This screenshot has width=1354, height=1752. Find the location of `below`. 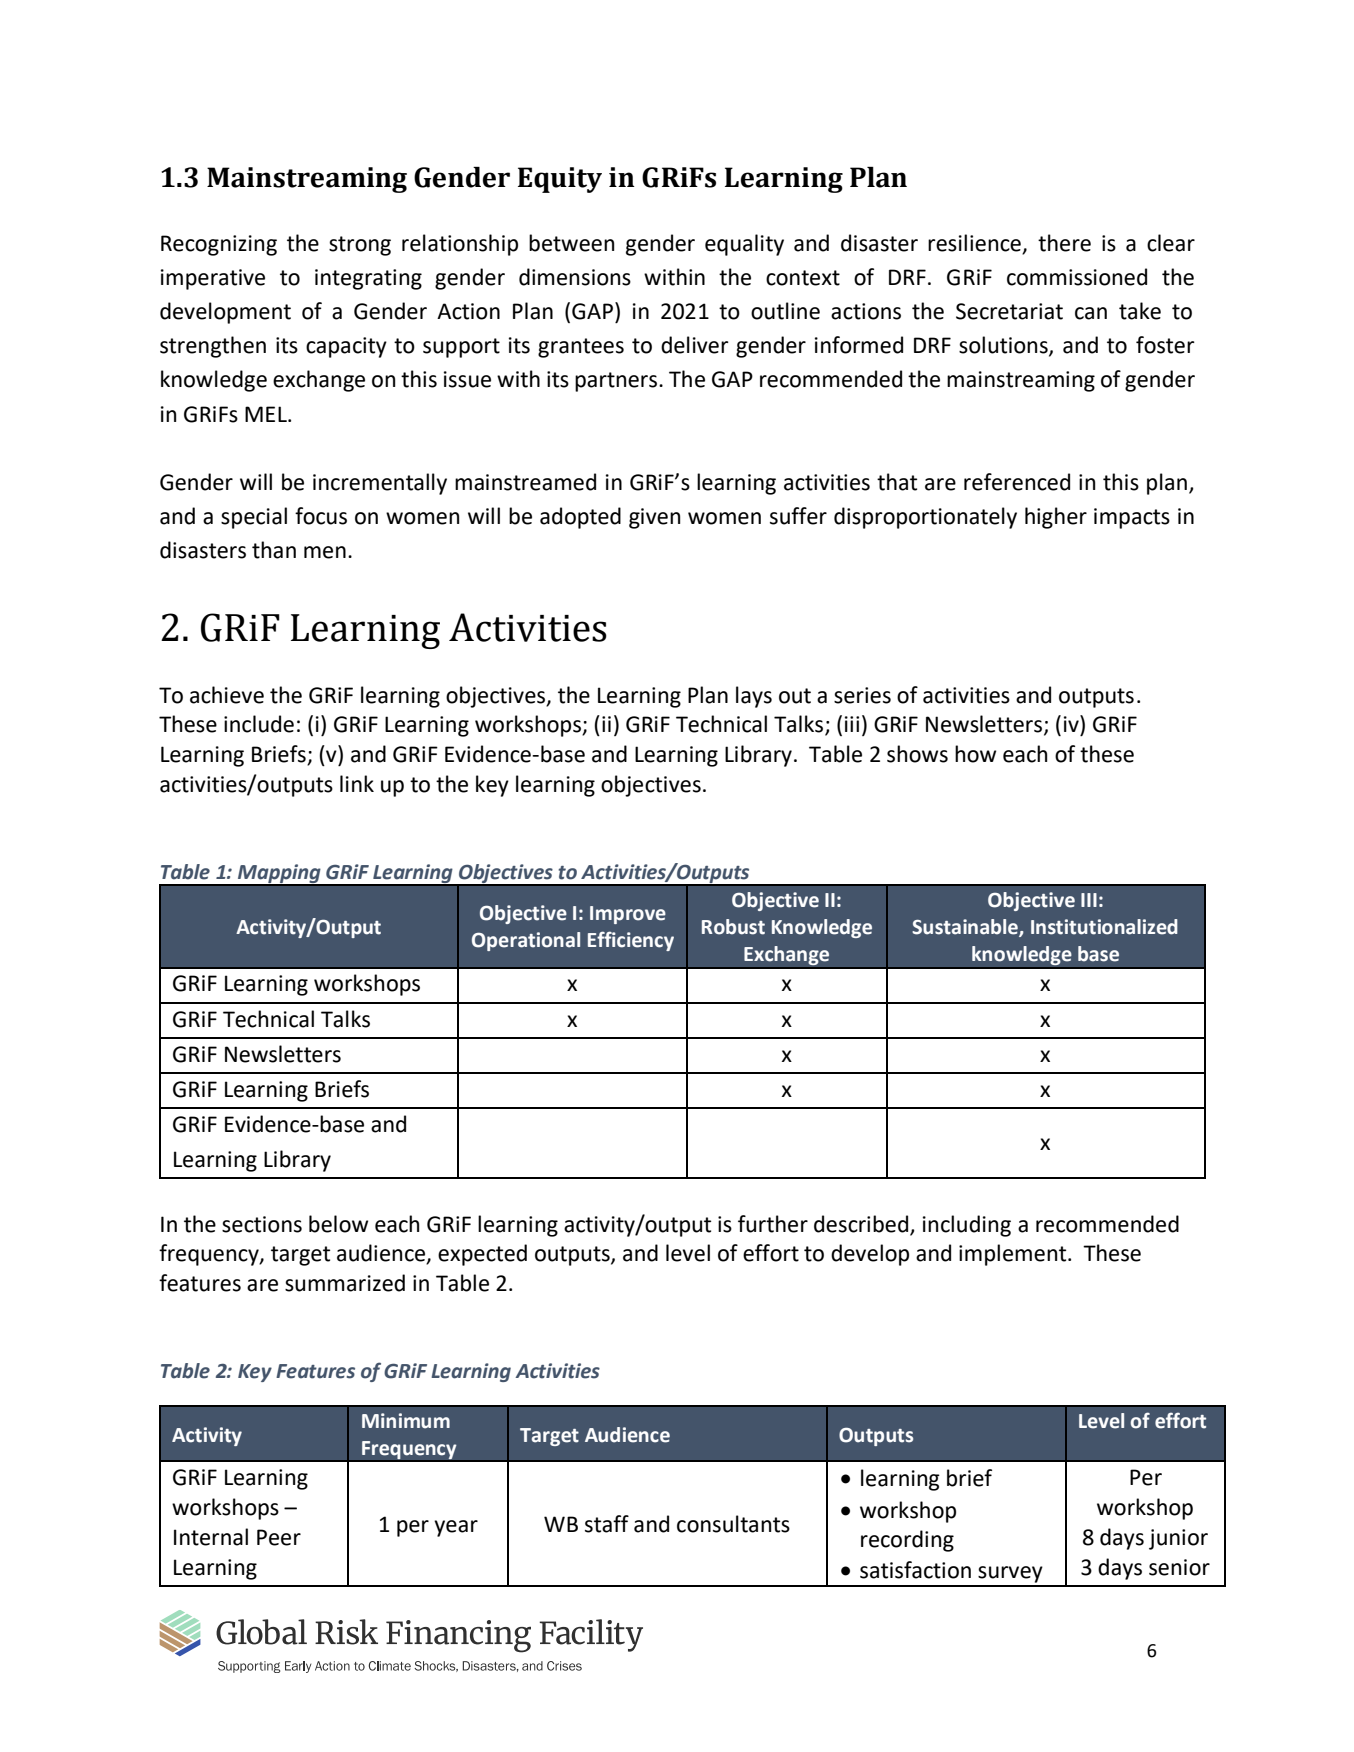

below is located at coordinates (338, 1224).
